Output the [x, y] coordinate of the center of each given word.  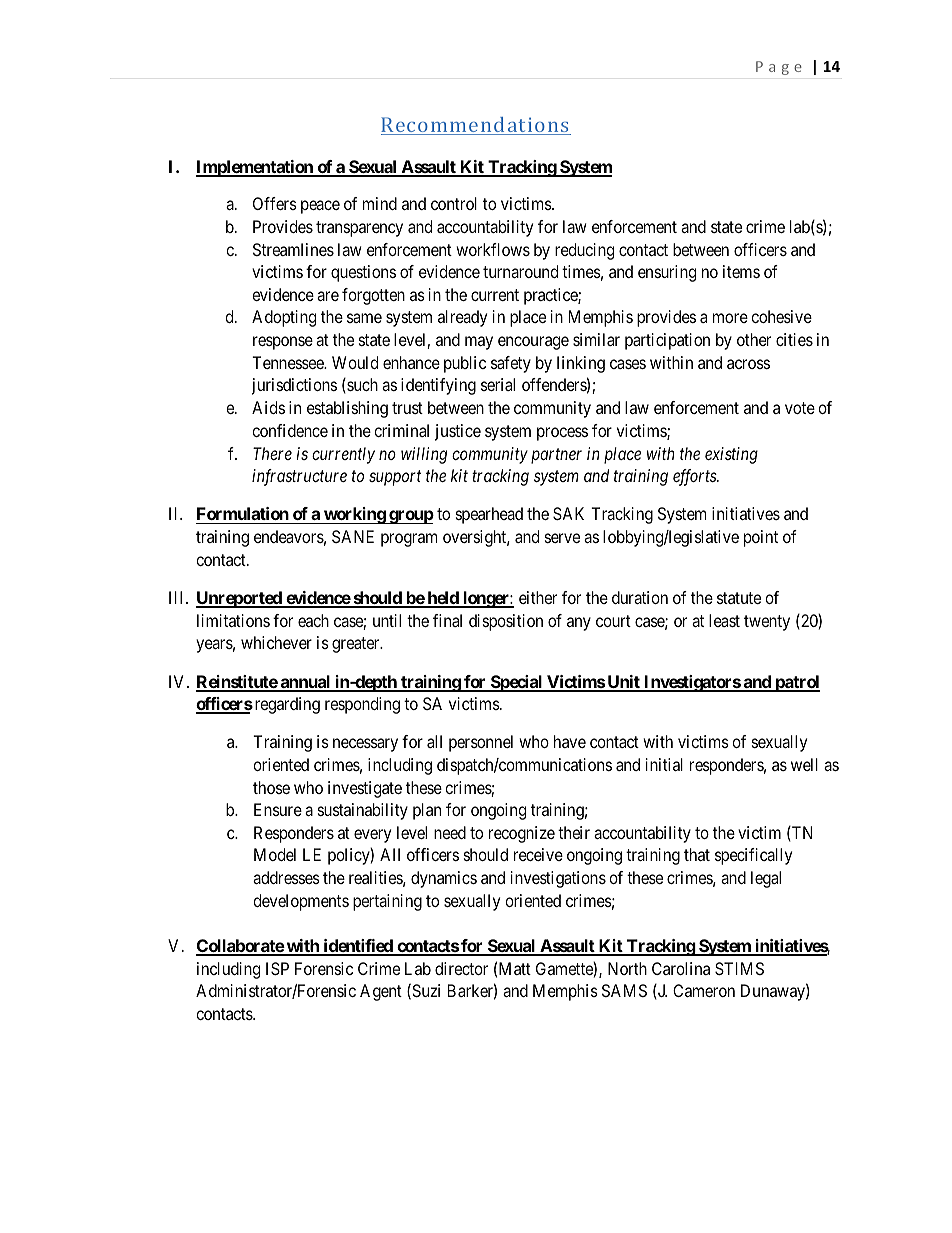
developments [301, 902]
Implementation [255, 168]
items [741, 271]
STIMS [739, 968]
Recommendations [476, 126]
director [461, 968]
